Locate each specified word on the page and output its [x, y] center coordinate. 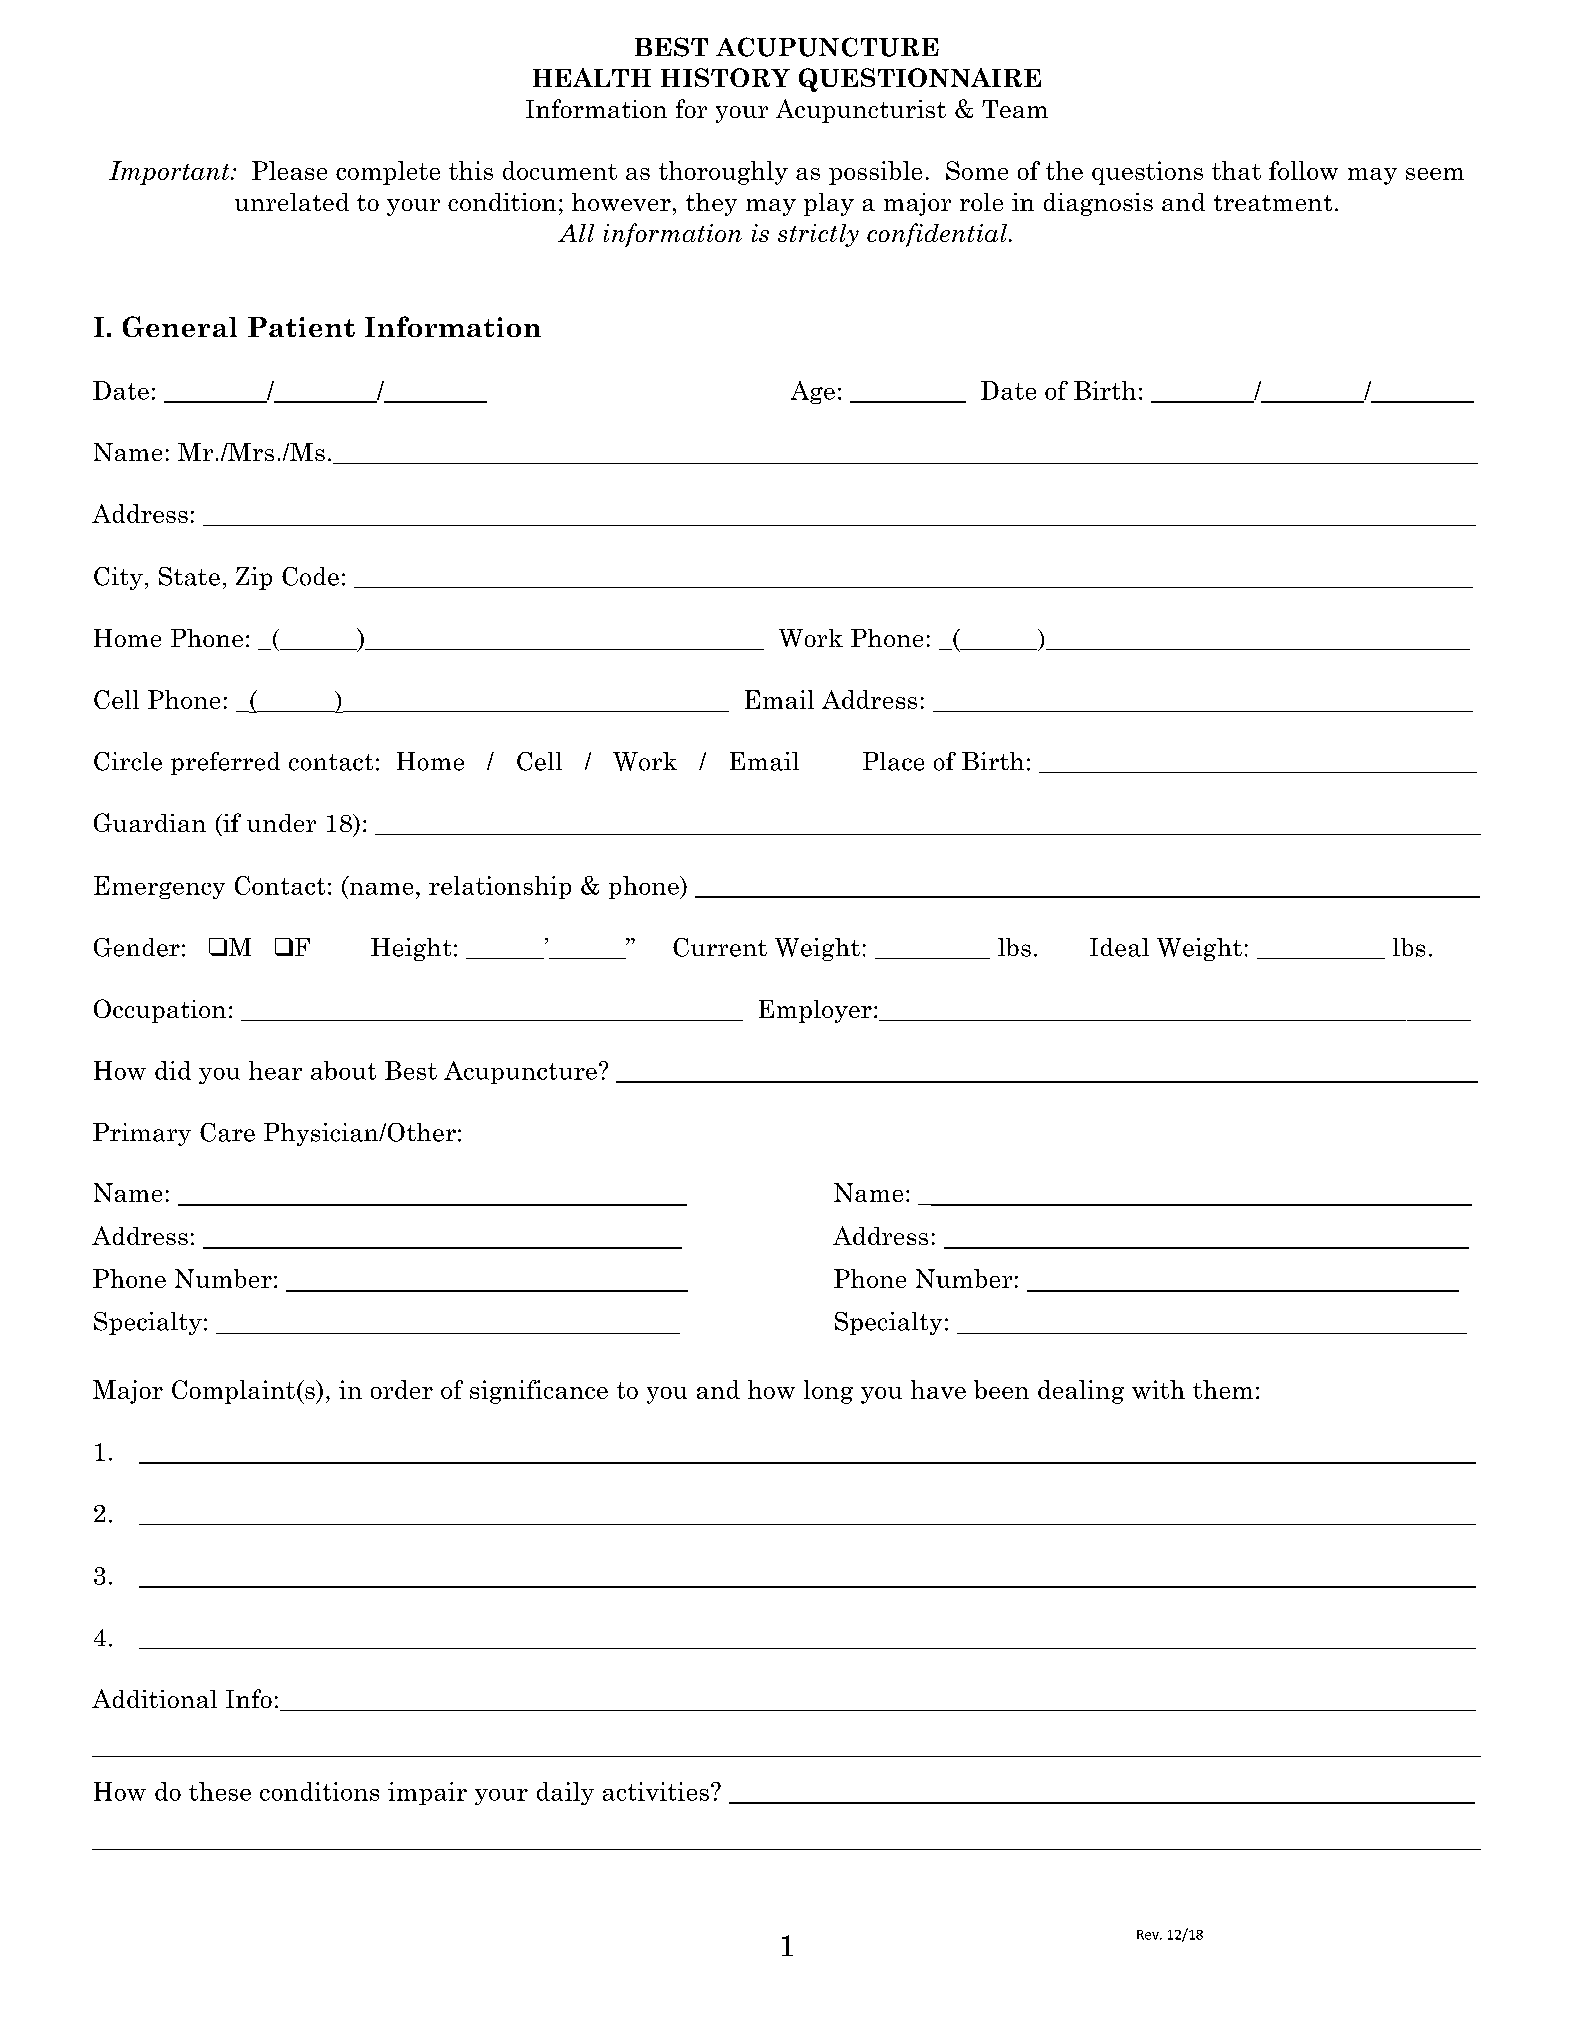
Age [813, 392]
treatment [1273, 203]
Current [720, 947]
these [220, 1791]
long [828, 1392]
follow [1303, 170]
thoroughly [723, 173]
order [402, 1389]
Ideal [1119, 947]
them [1223, 1389]
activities [656, 1791]
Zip [254, 578]
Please [289, 170]
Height [411, 949]
